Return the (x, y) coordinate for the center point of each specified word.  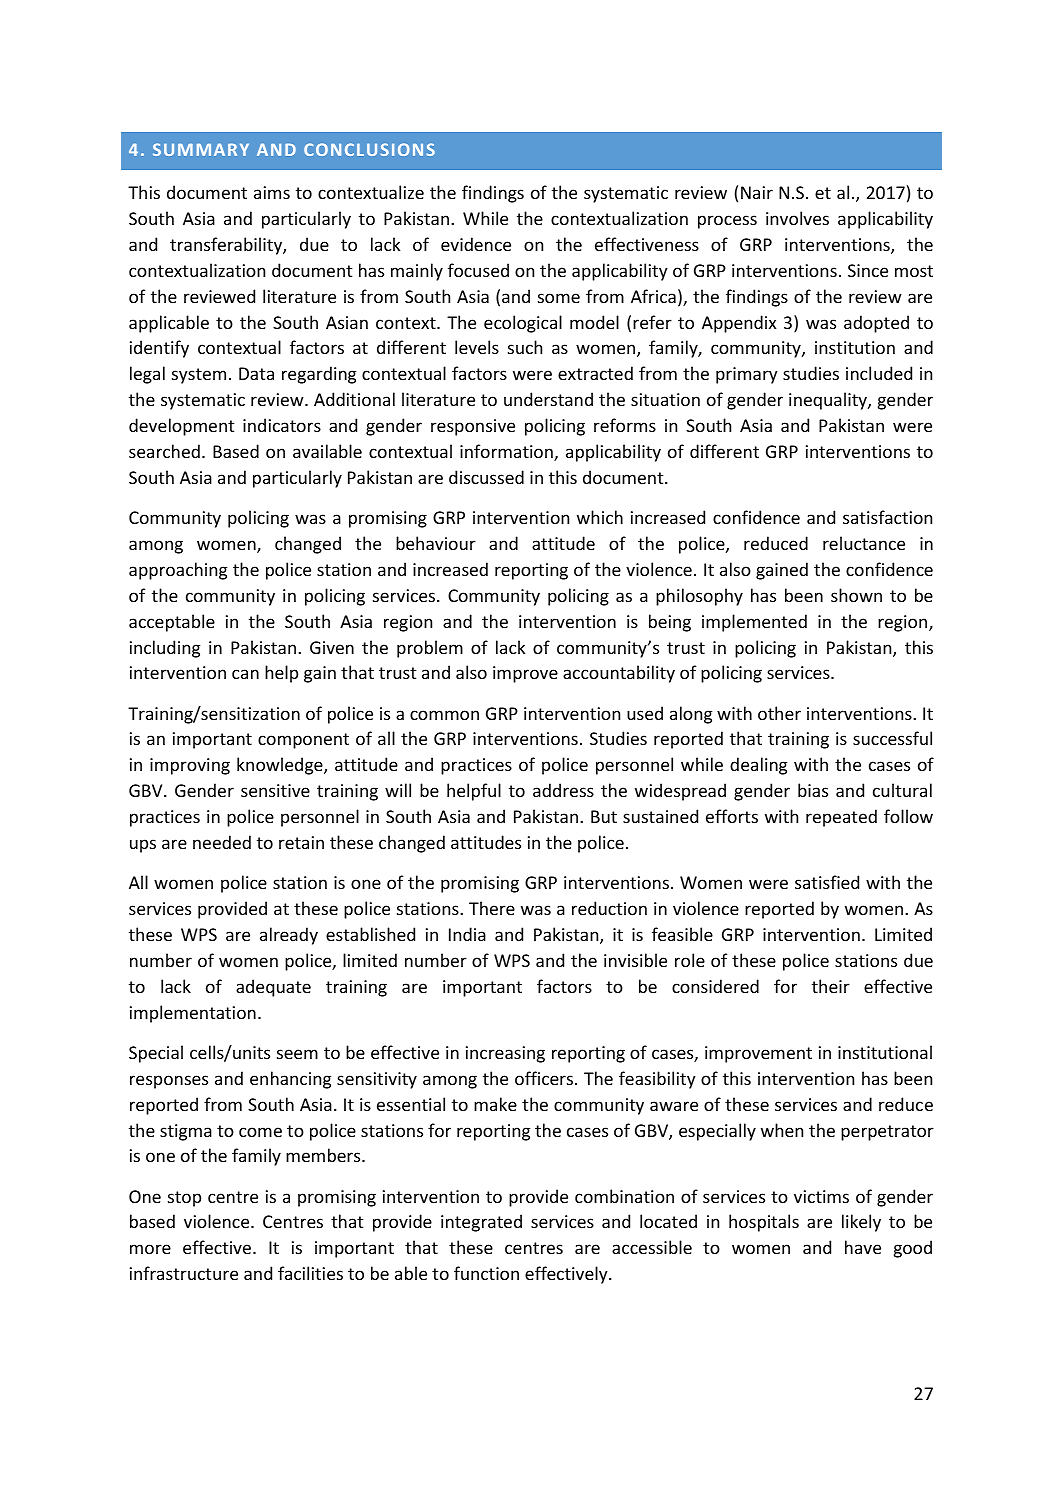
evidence (476, 244)
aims (272, 192)
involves (797, 218)
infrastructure (184, 1273)
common (444, 715)
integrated (481, 1223)
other (779, 713)
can (245, 674)
